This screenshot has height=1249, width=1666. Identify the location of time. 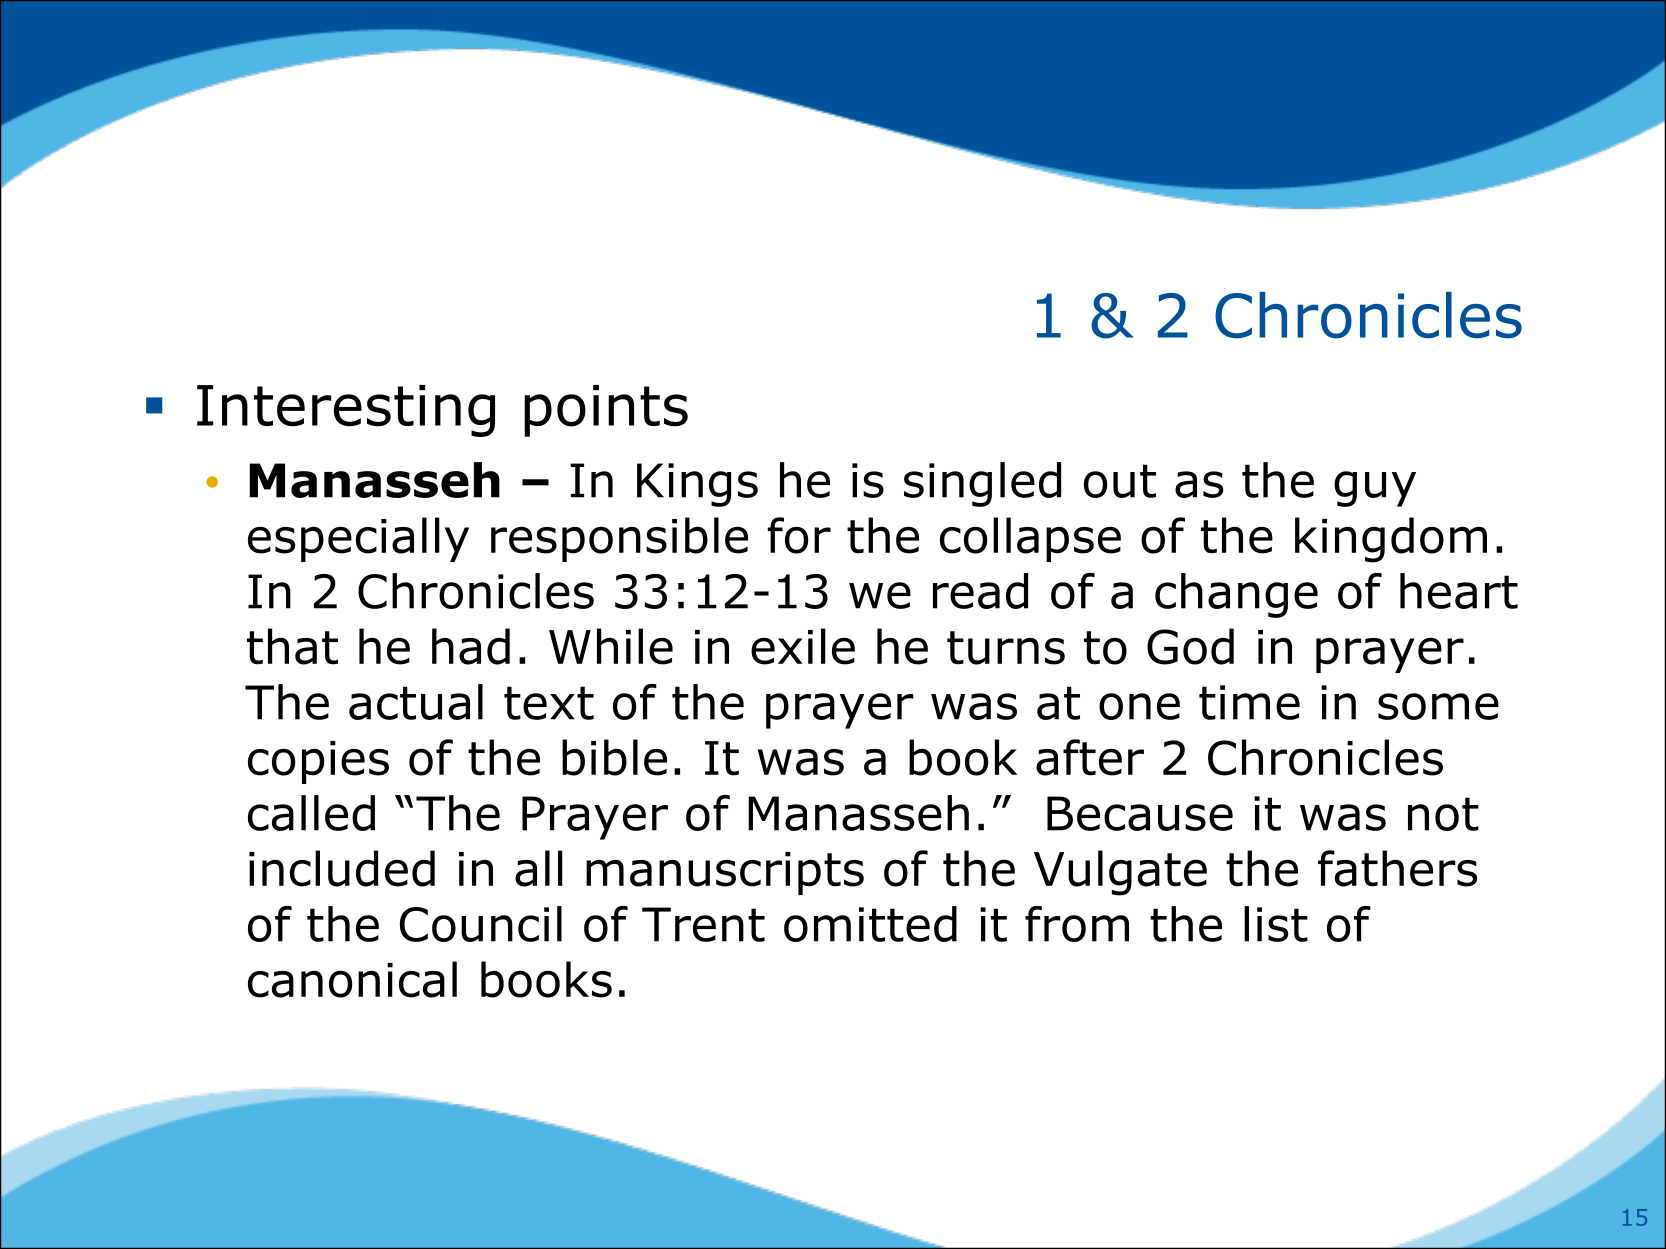
(1249, 702).
